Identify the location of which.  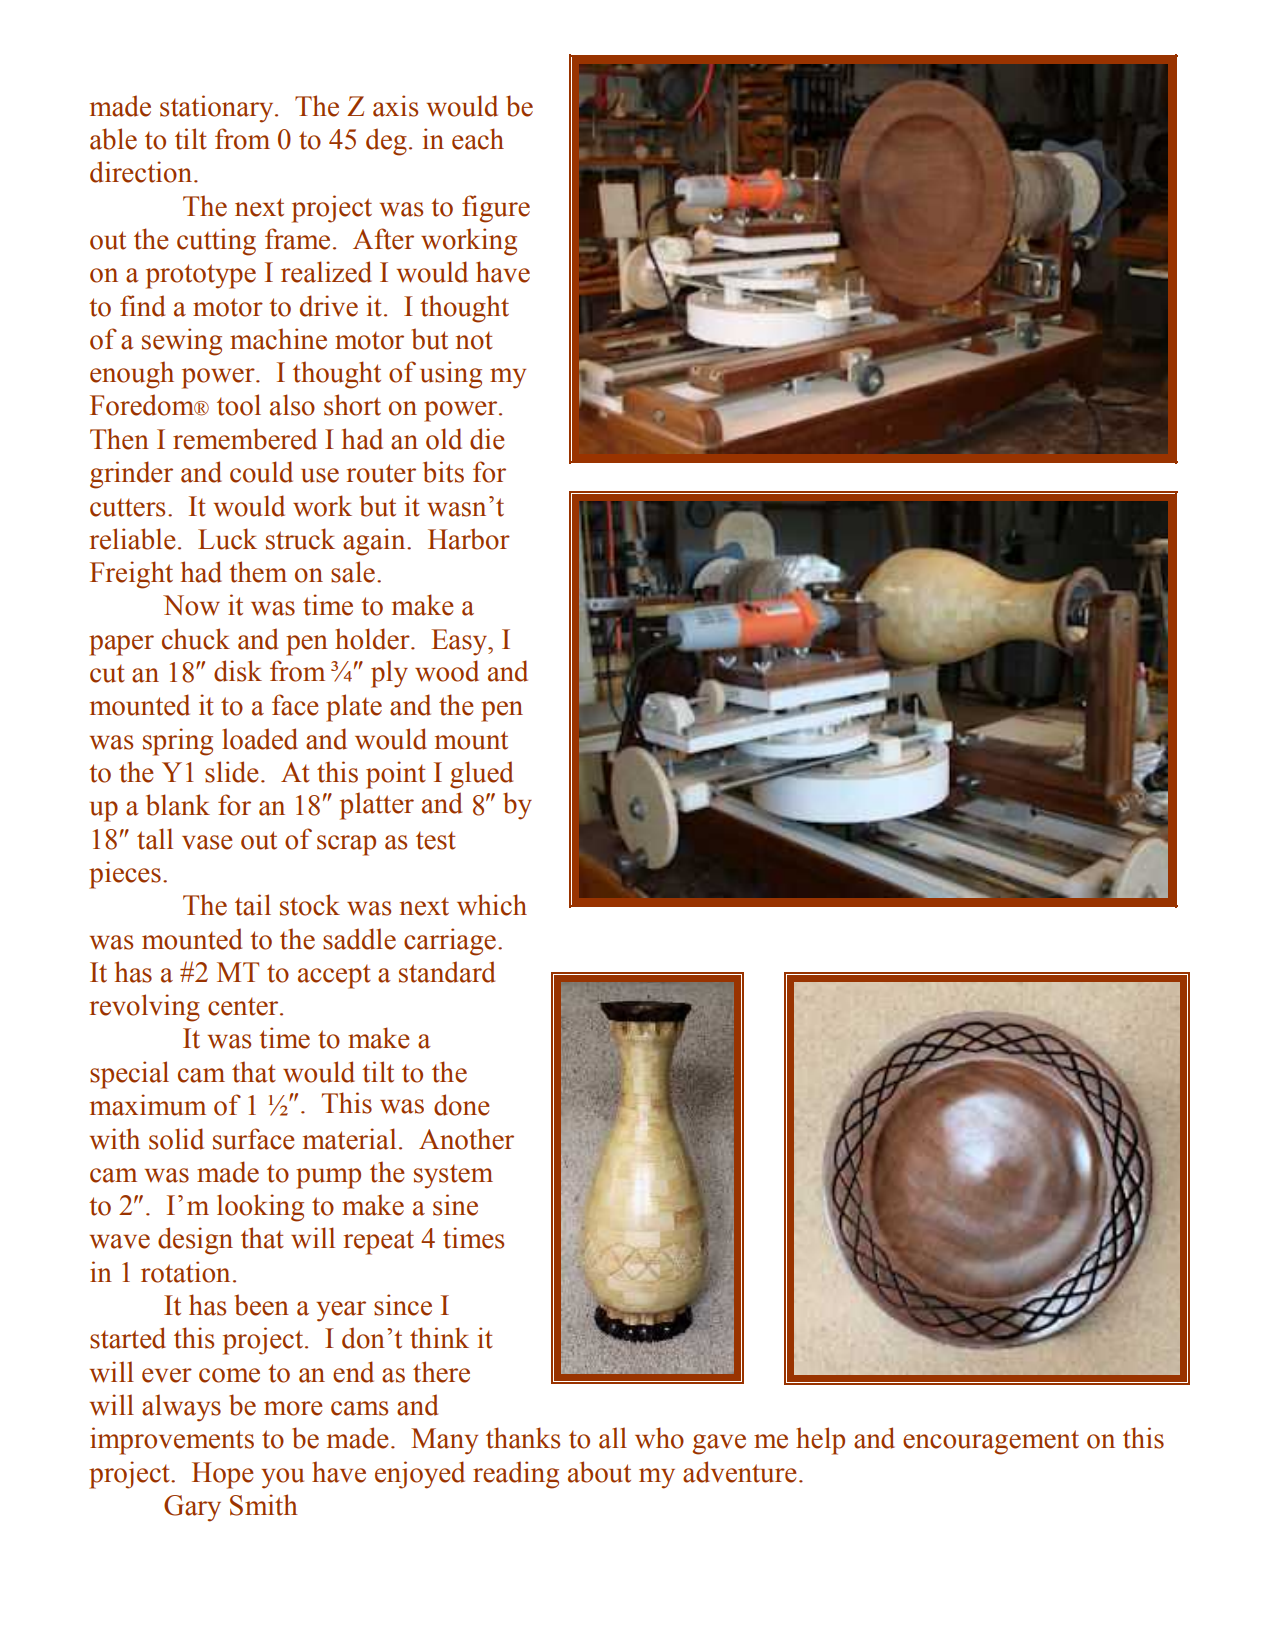
(492, 905).
